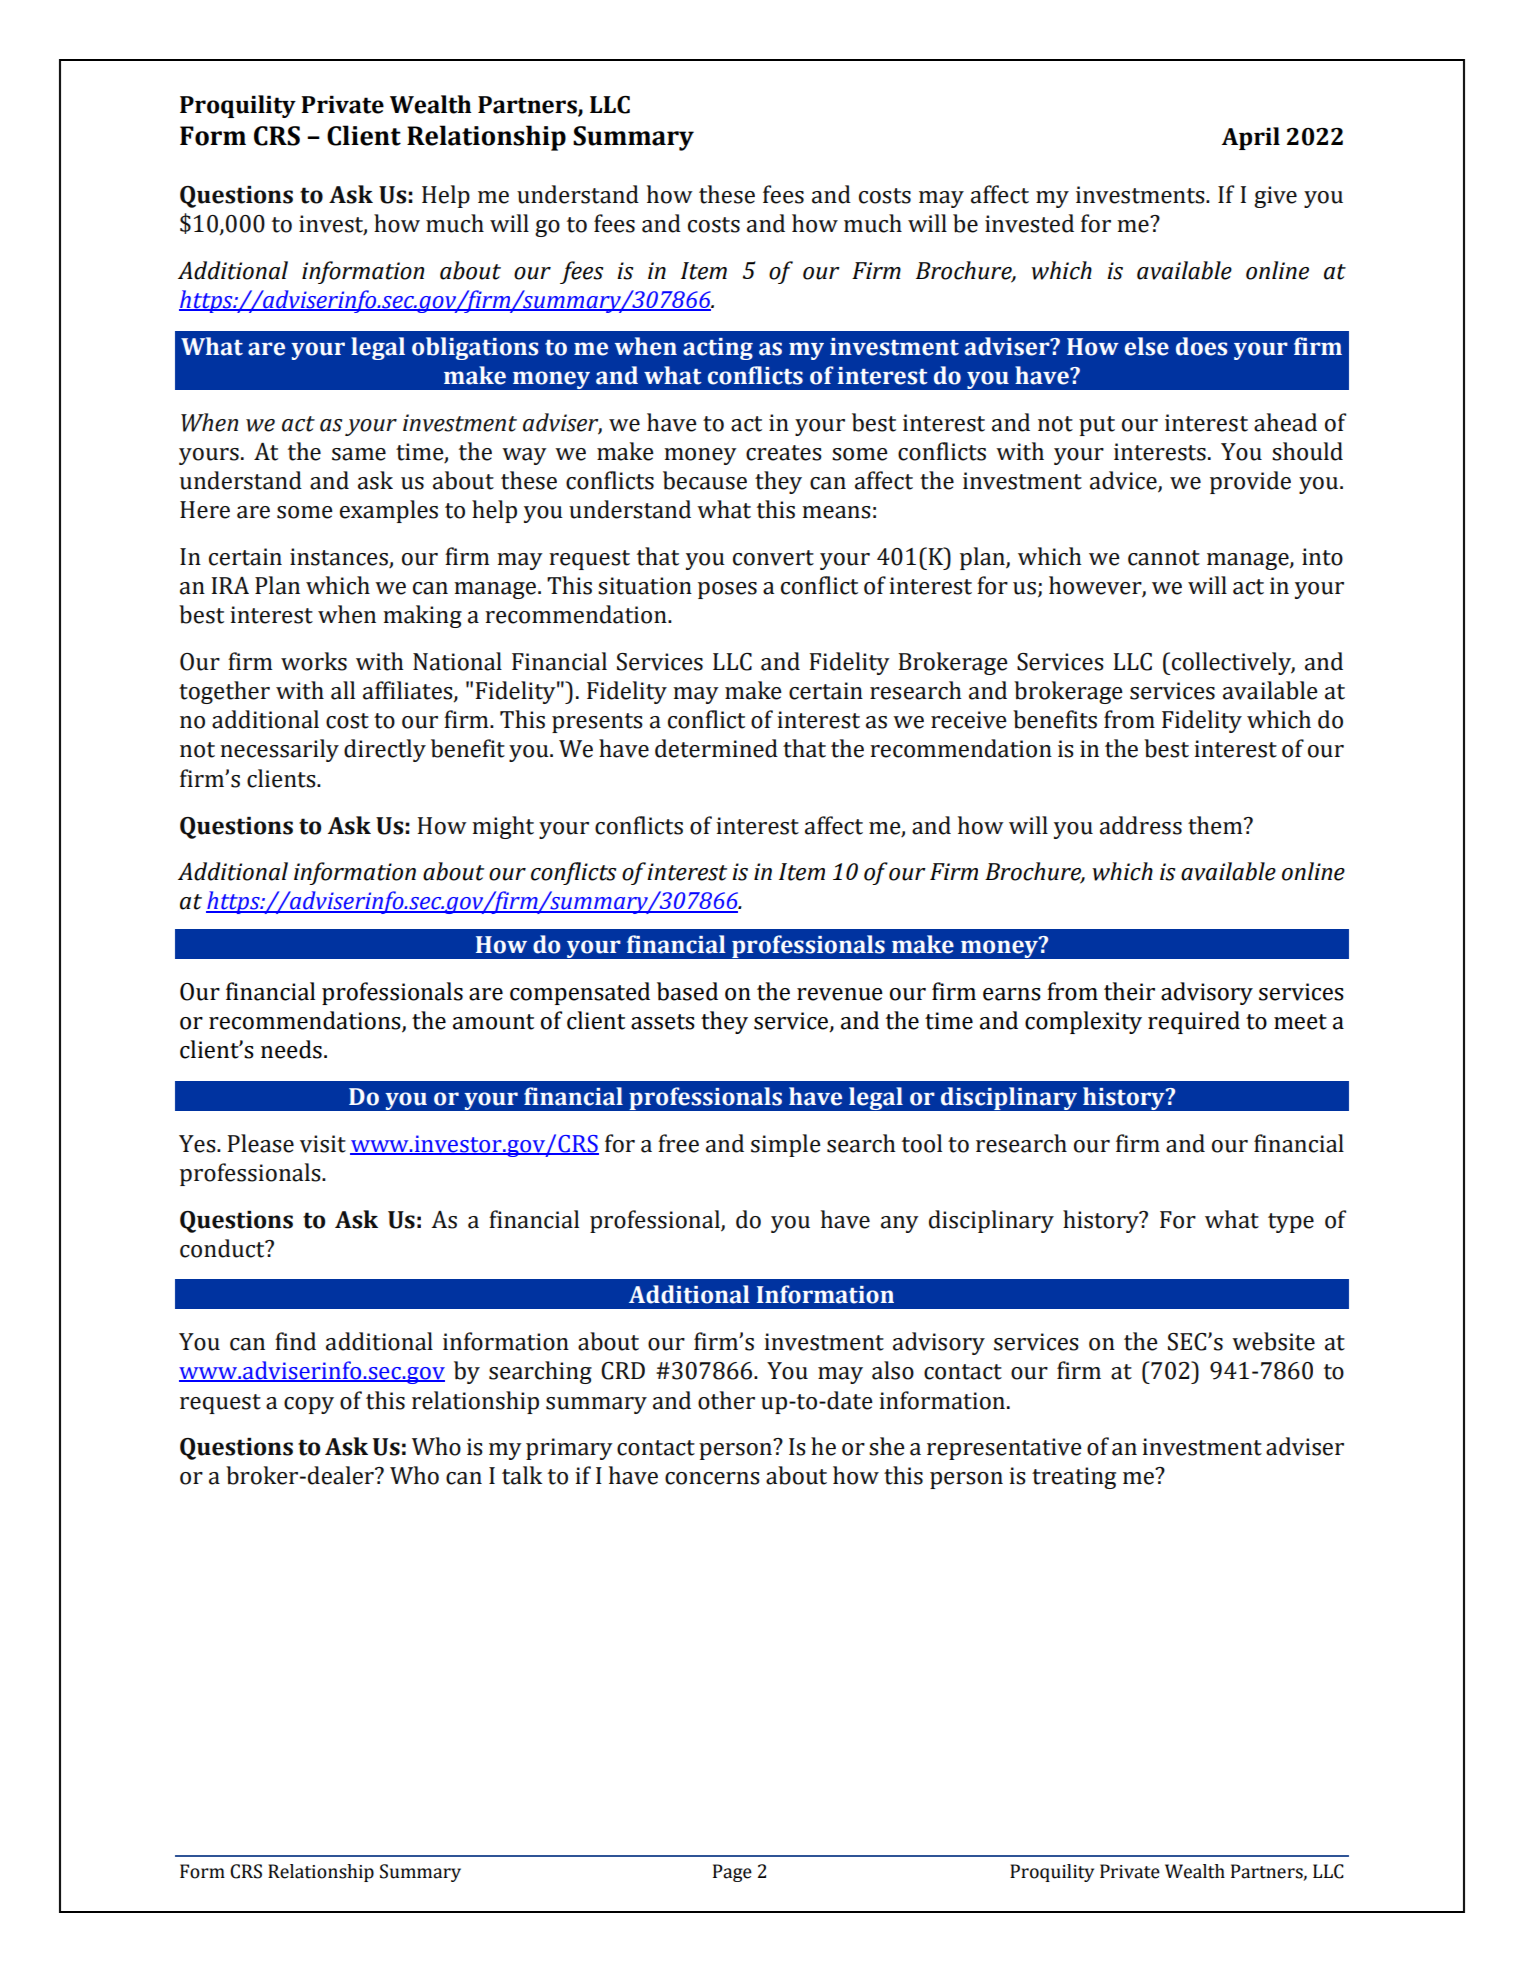  What do you see at coordinates (1275, 197) in the screenshot?
I see `give` at bounding box center [1275, 197].
